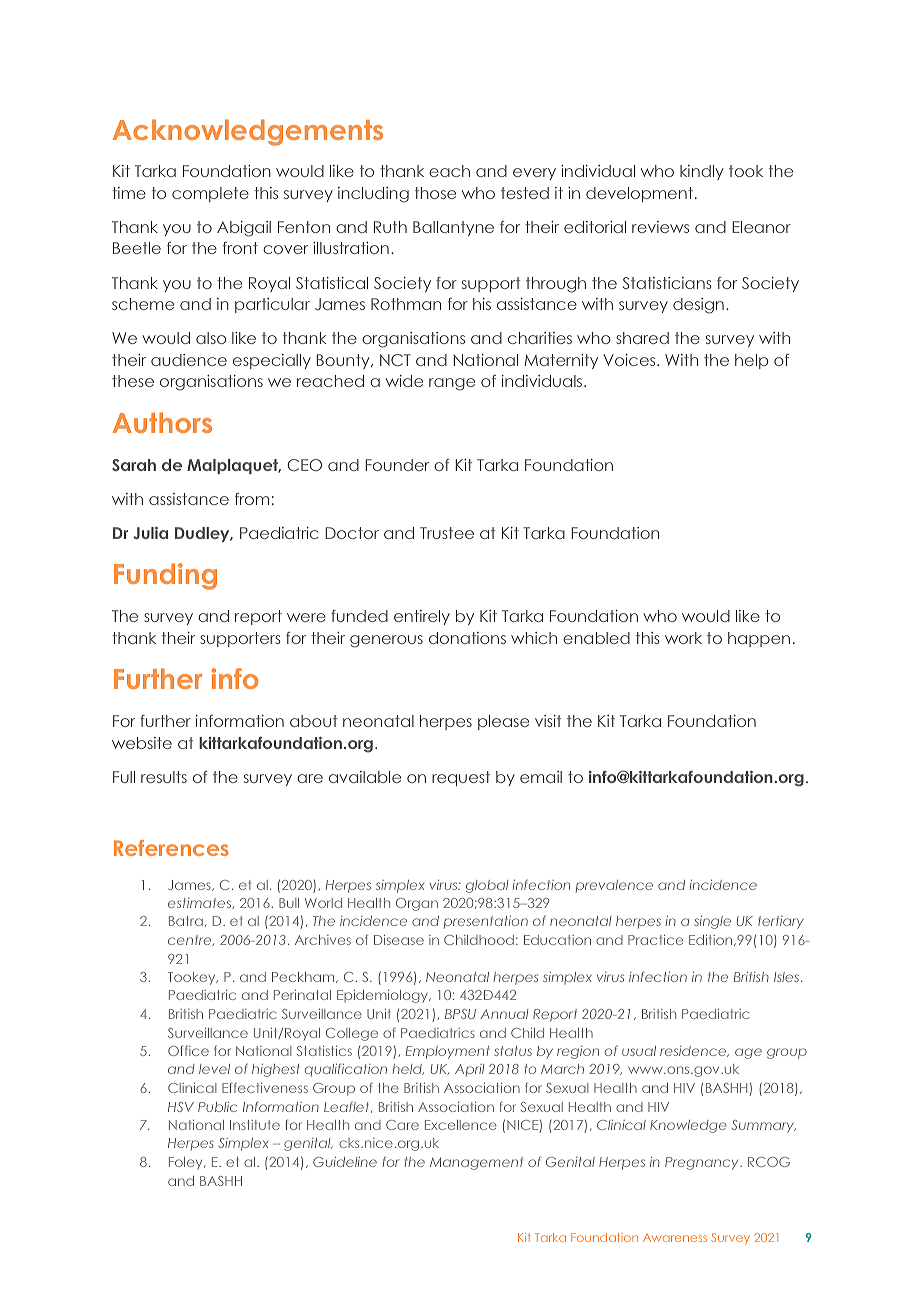 Image resolution: width=924 pixels, height=1308 pixels. I want to click on Management, so click(476, 1163).
